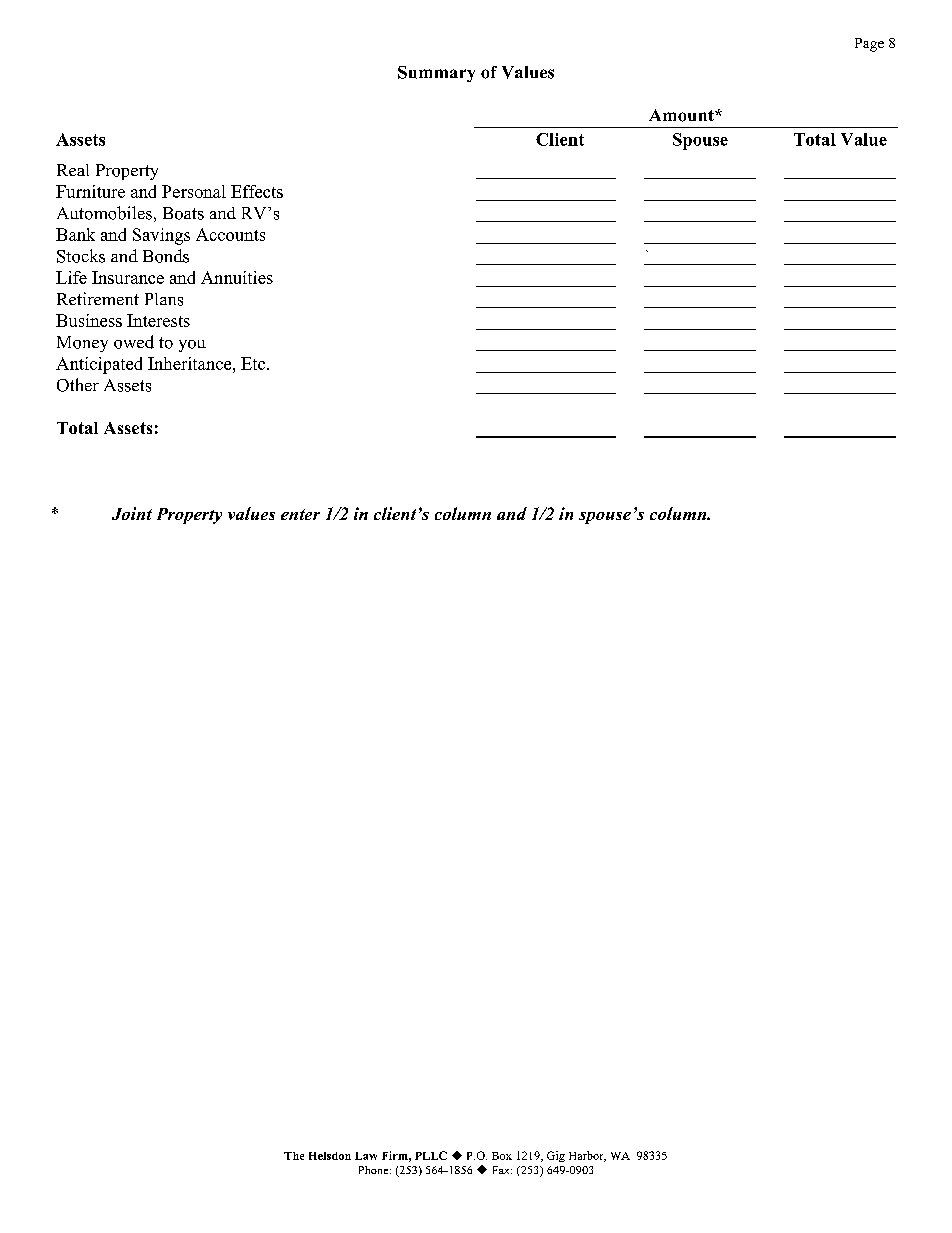  What do you see at coordinates (502, 1156) in the document?
I see `Box` at bounding box center [502, 1156].
